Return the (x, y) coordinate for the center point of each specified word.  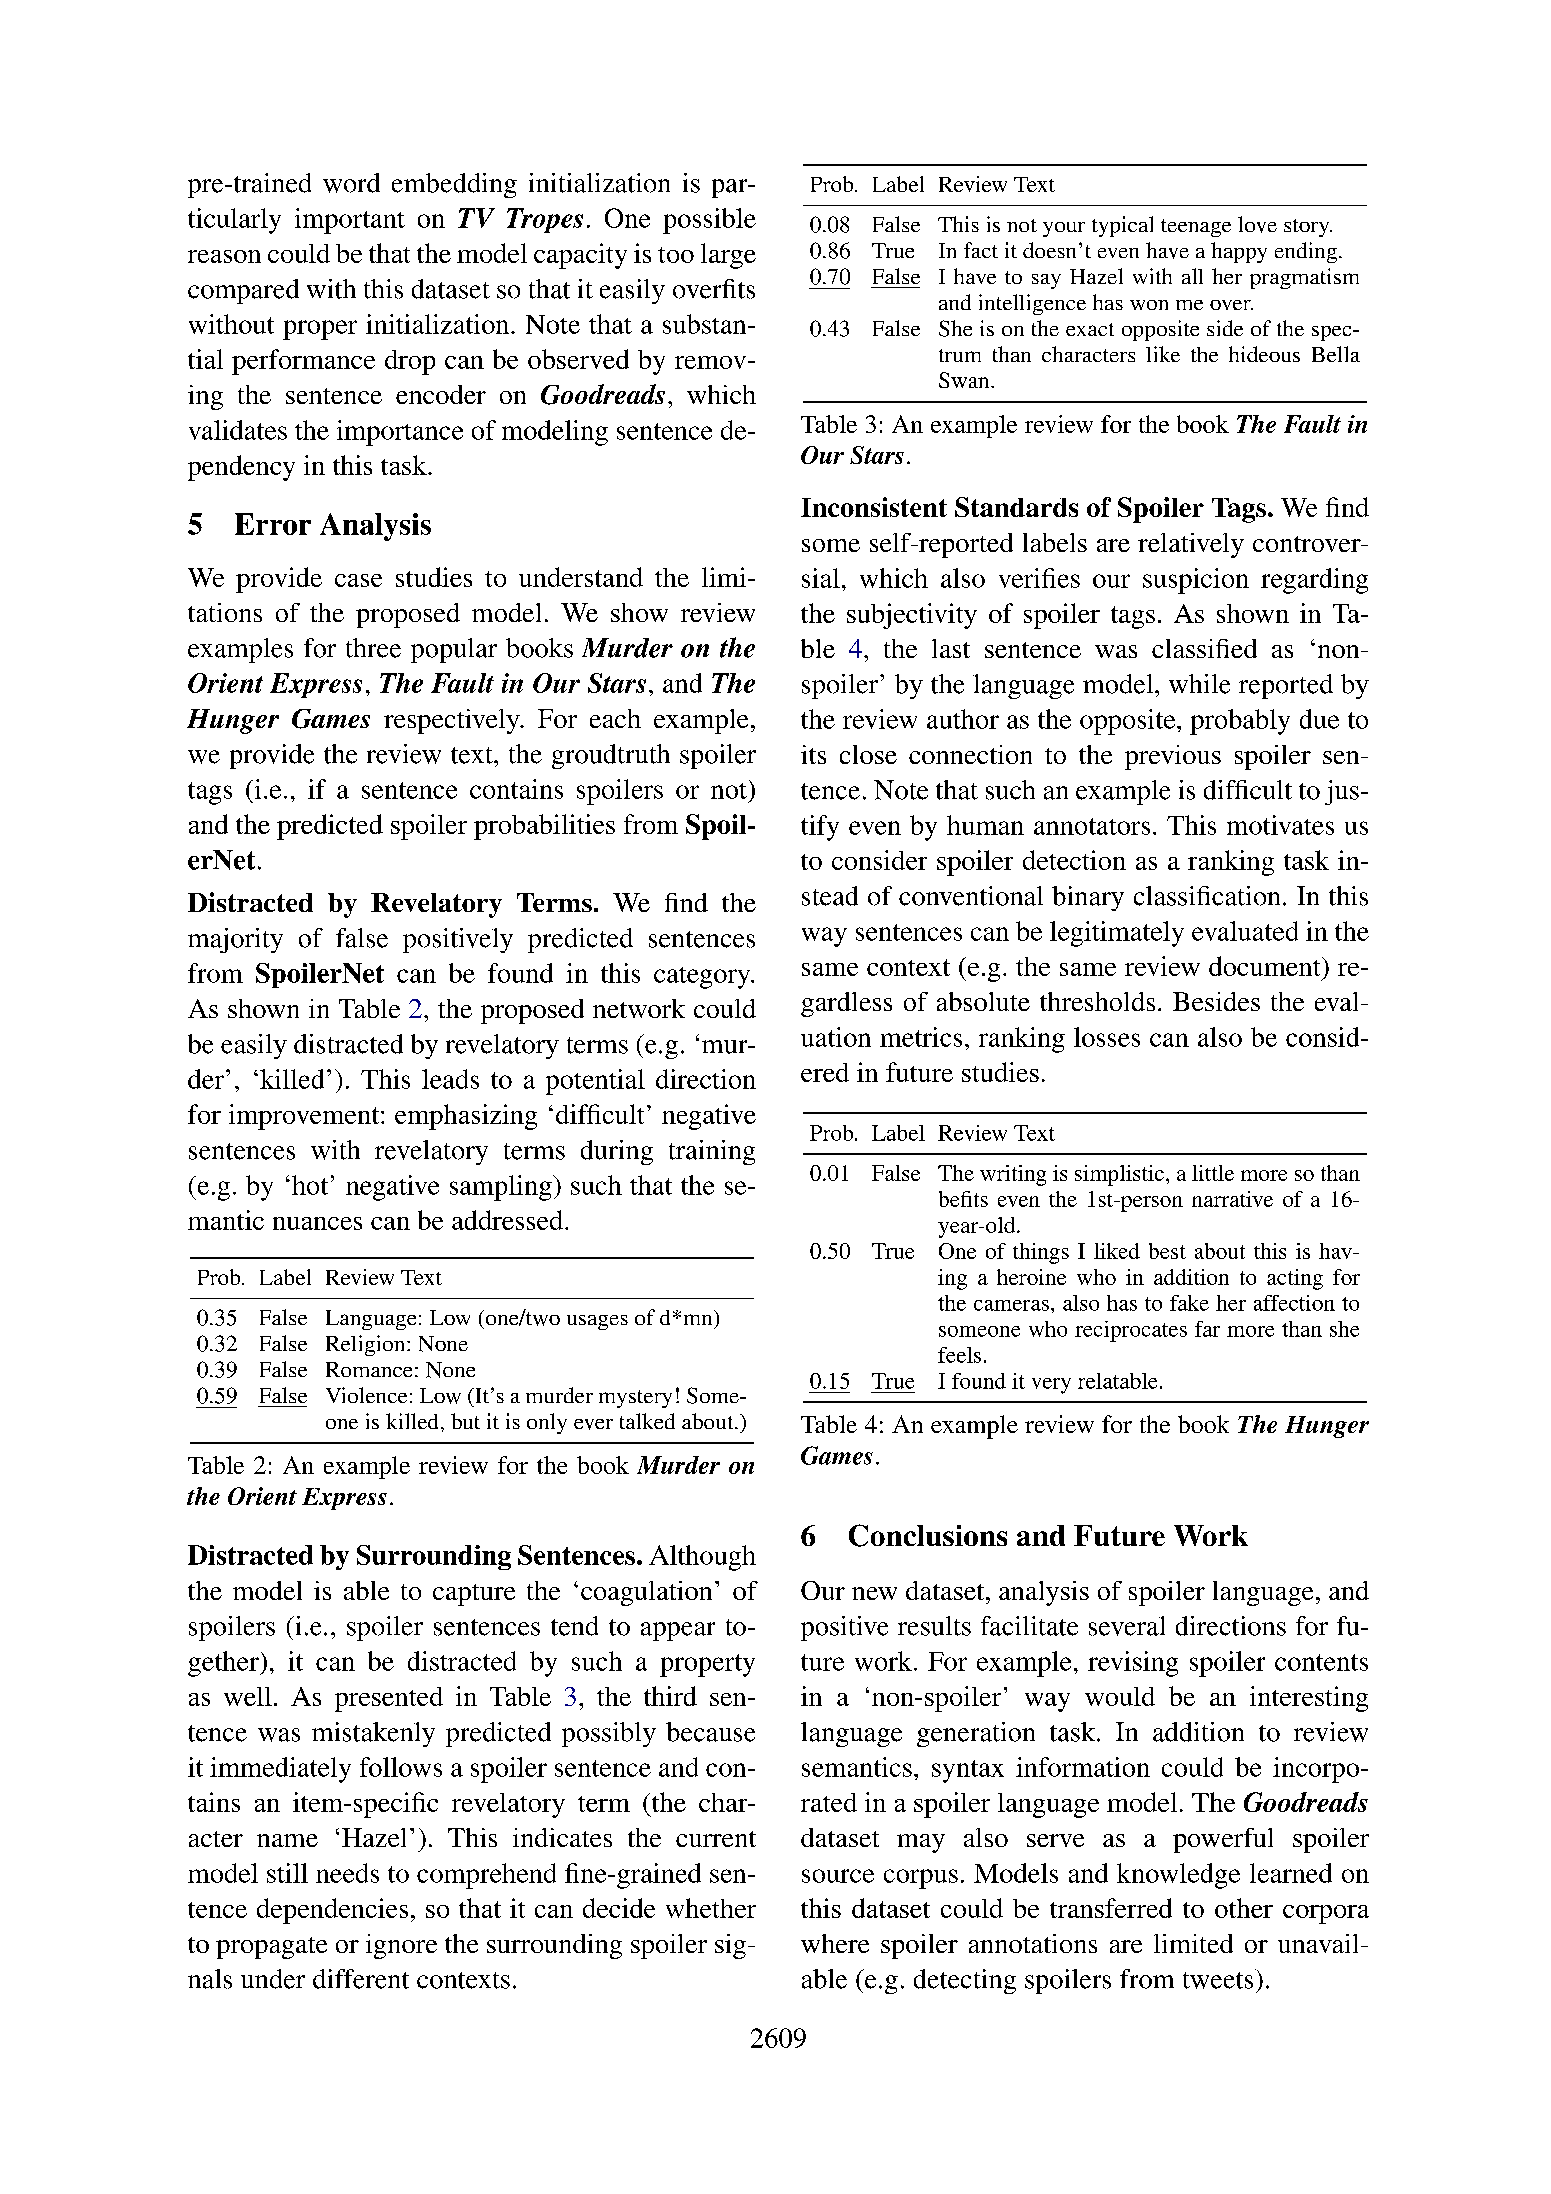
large (728, 256)
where (835, 1943)
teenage (1196, 228)
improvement (305, 1117)
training (712, 1152)
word (351, 183)
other (1244, 1908)
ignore (401, 1946)
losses (1107, 1037)
